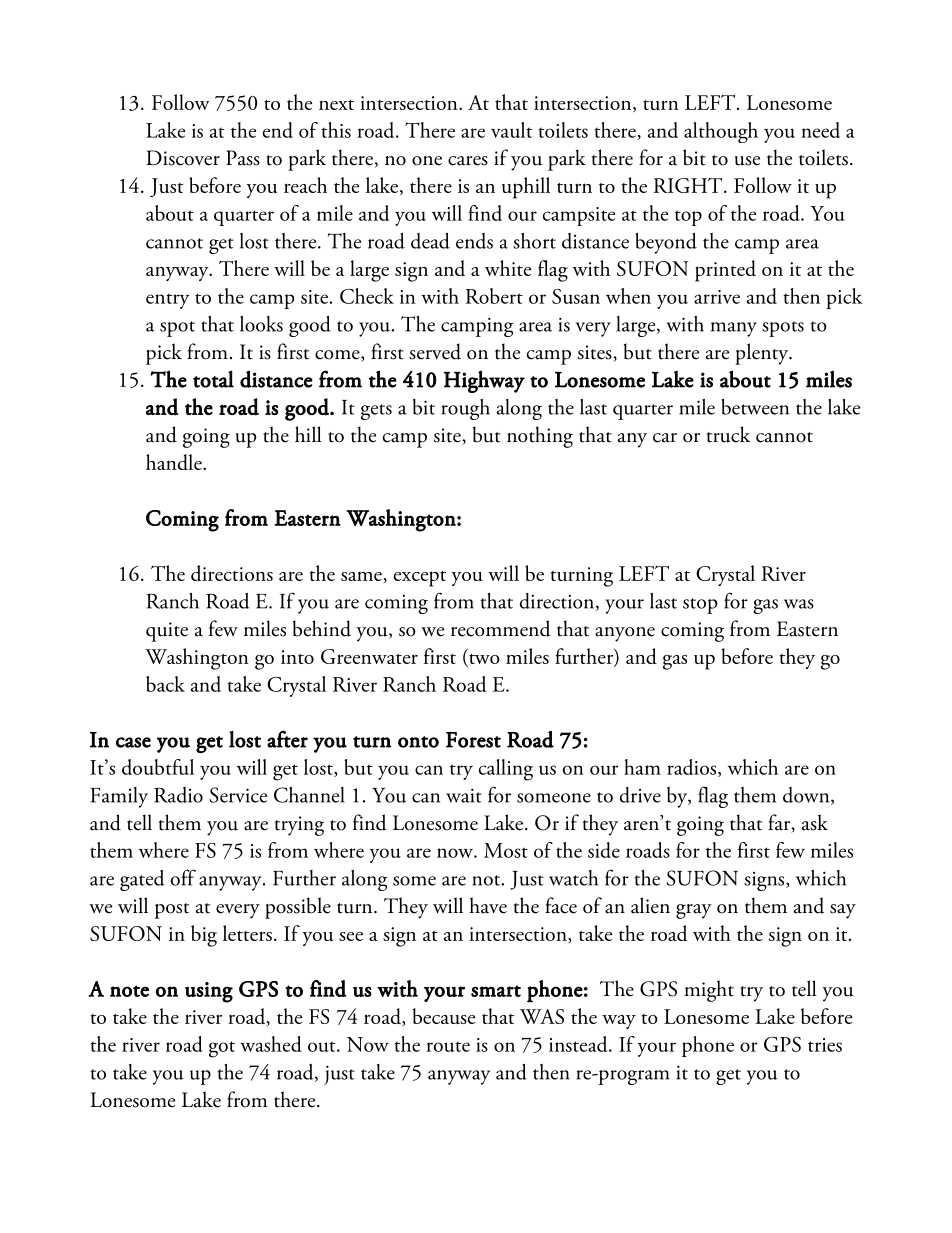 Image resolution: width=952 pixels, height=1233 pixels. What do you see at coordinates (238, 795) in the image?
I see `Service` at bounding box center [238, 795].
